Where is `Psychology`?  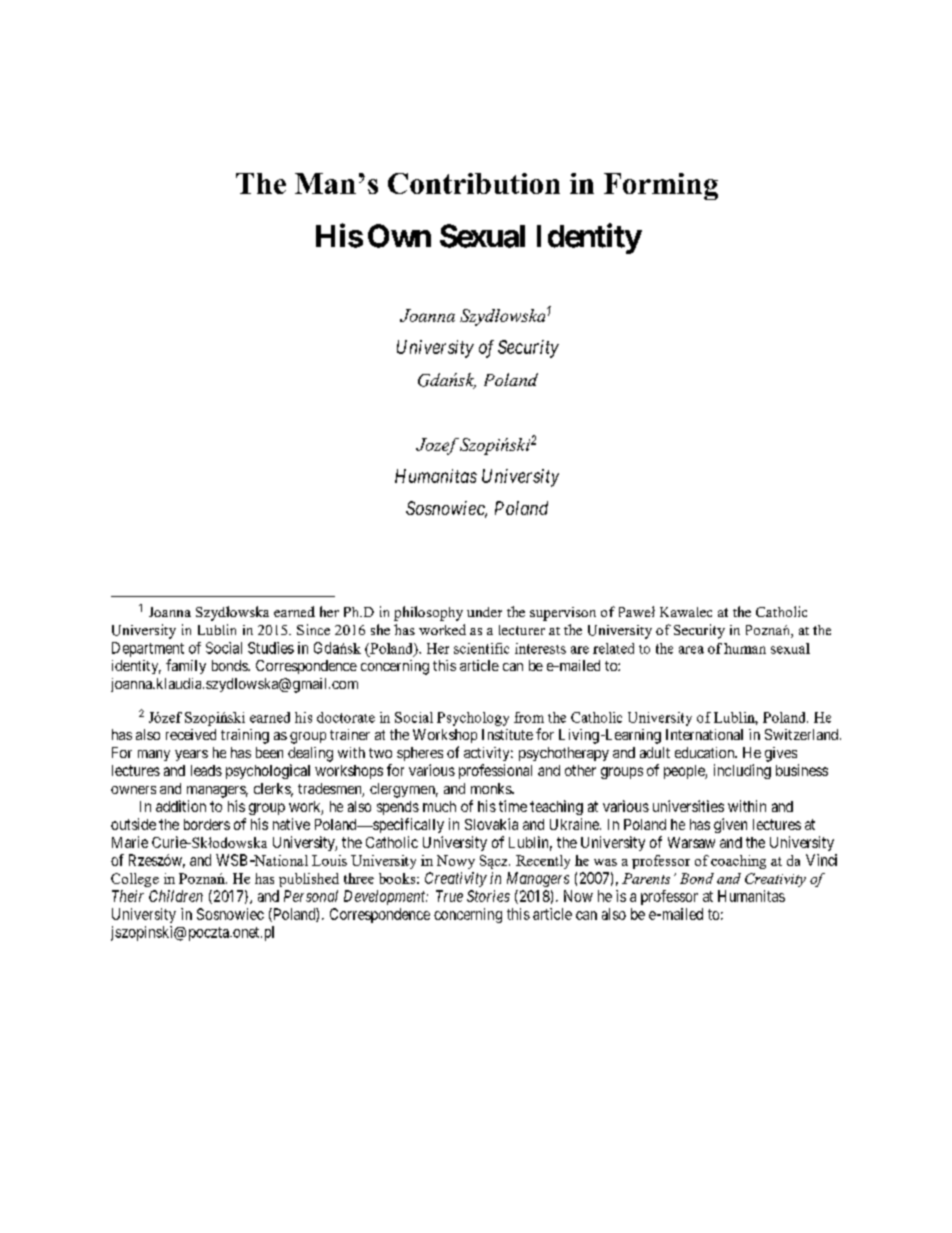 Psychology is located at coordinates (473, 719).
